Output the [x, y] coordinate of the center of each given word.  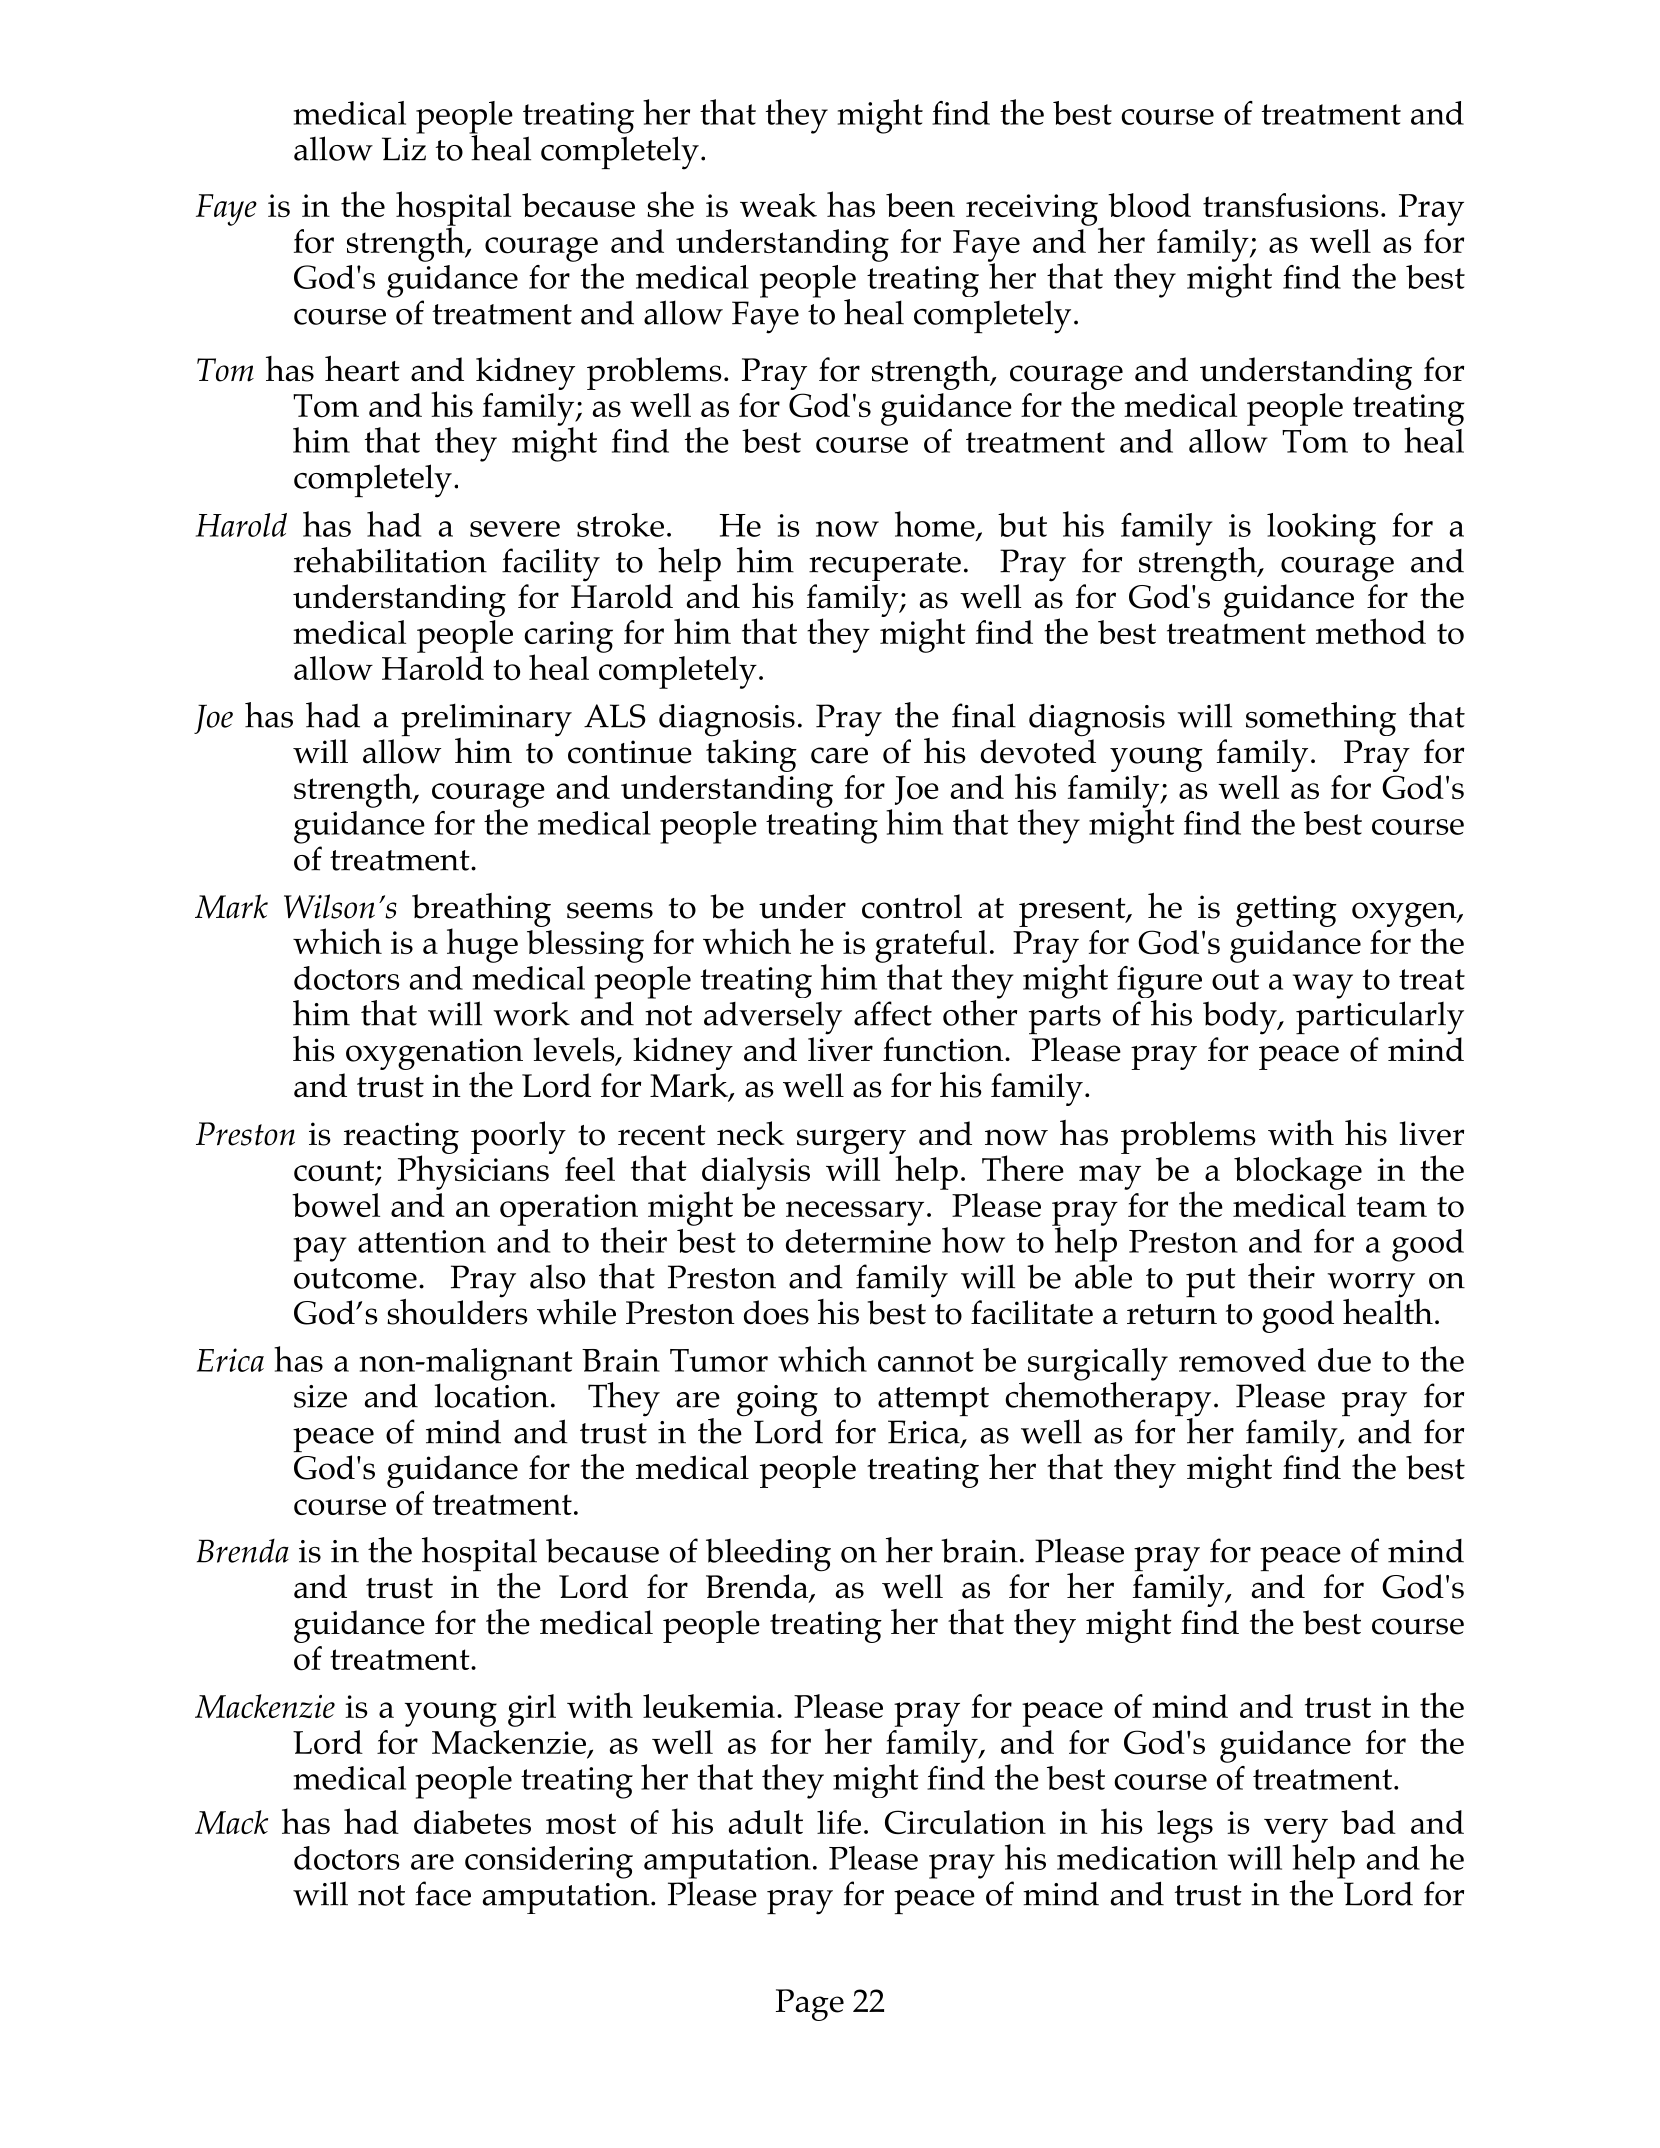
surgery [851, 1143]
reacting [401, 1139]
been [920, 205]
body [1241, 1018]
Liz [404, 149]
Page [810, 2005]
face [443, 1893]
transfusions [1291, 205]
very [1296, 1831]
